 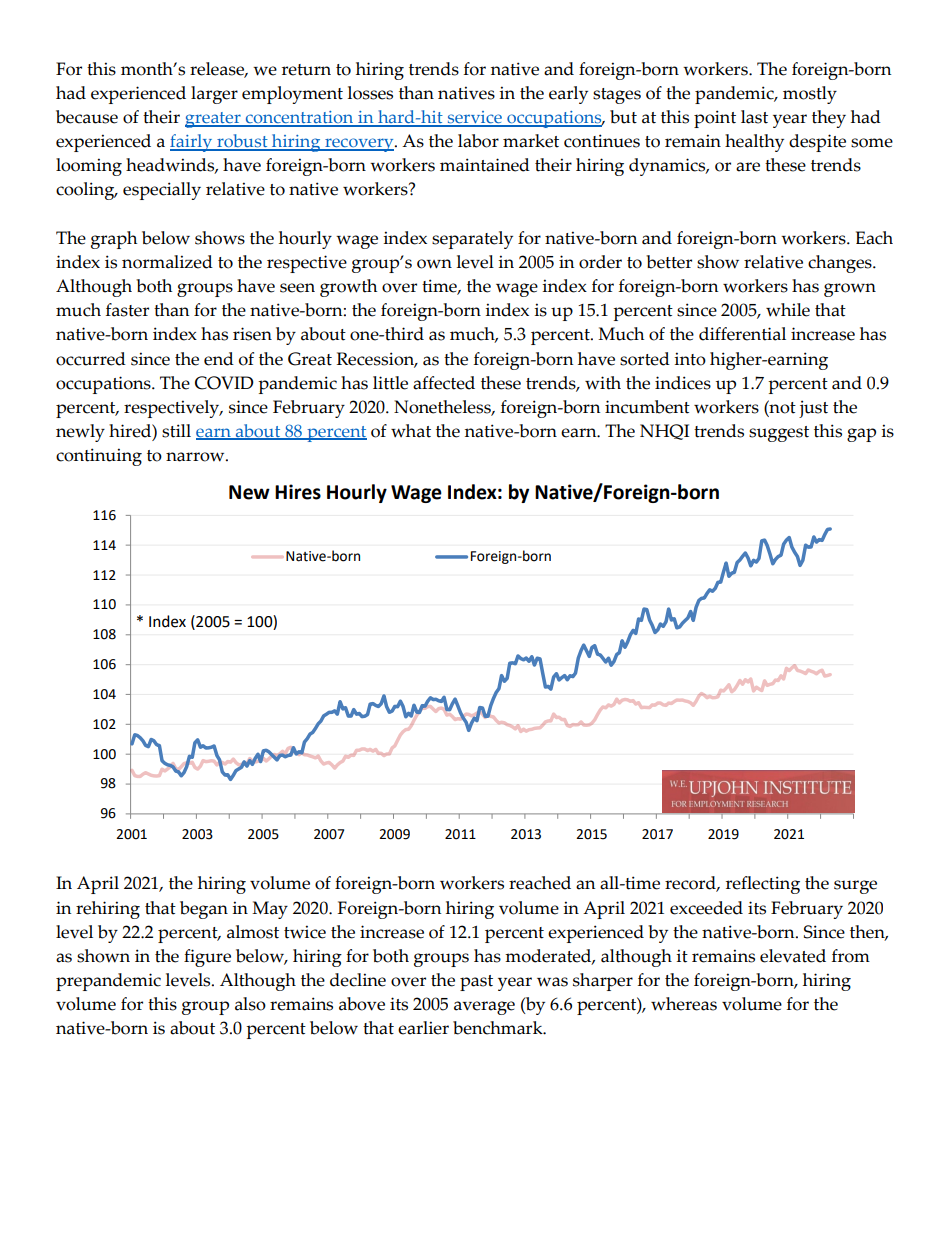 What do you see at coordinates (810, 95) in the image?
I see `mostly` at bounding box center [810, 95].
